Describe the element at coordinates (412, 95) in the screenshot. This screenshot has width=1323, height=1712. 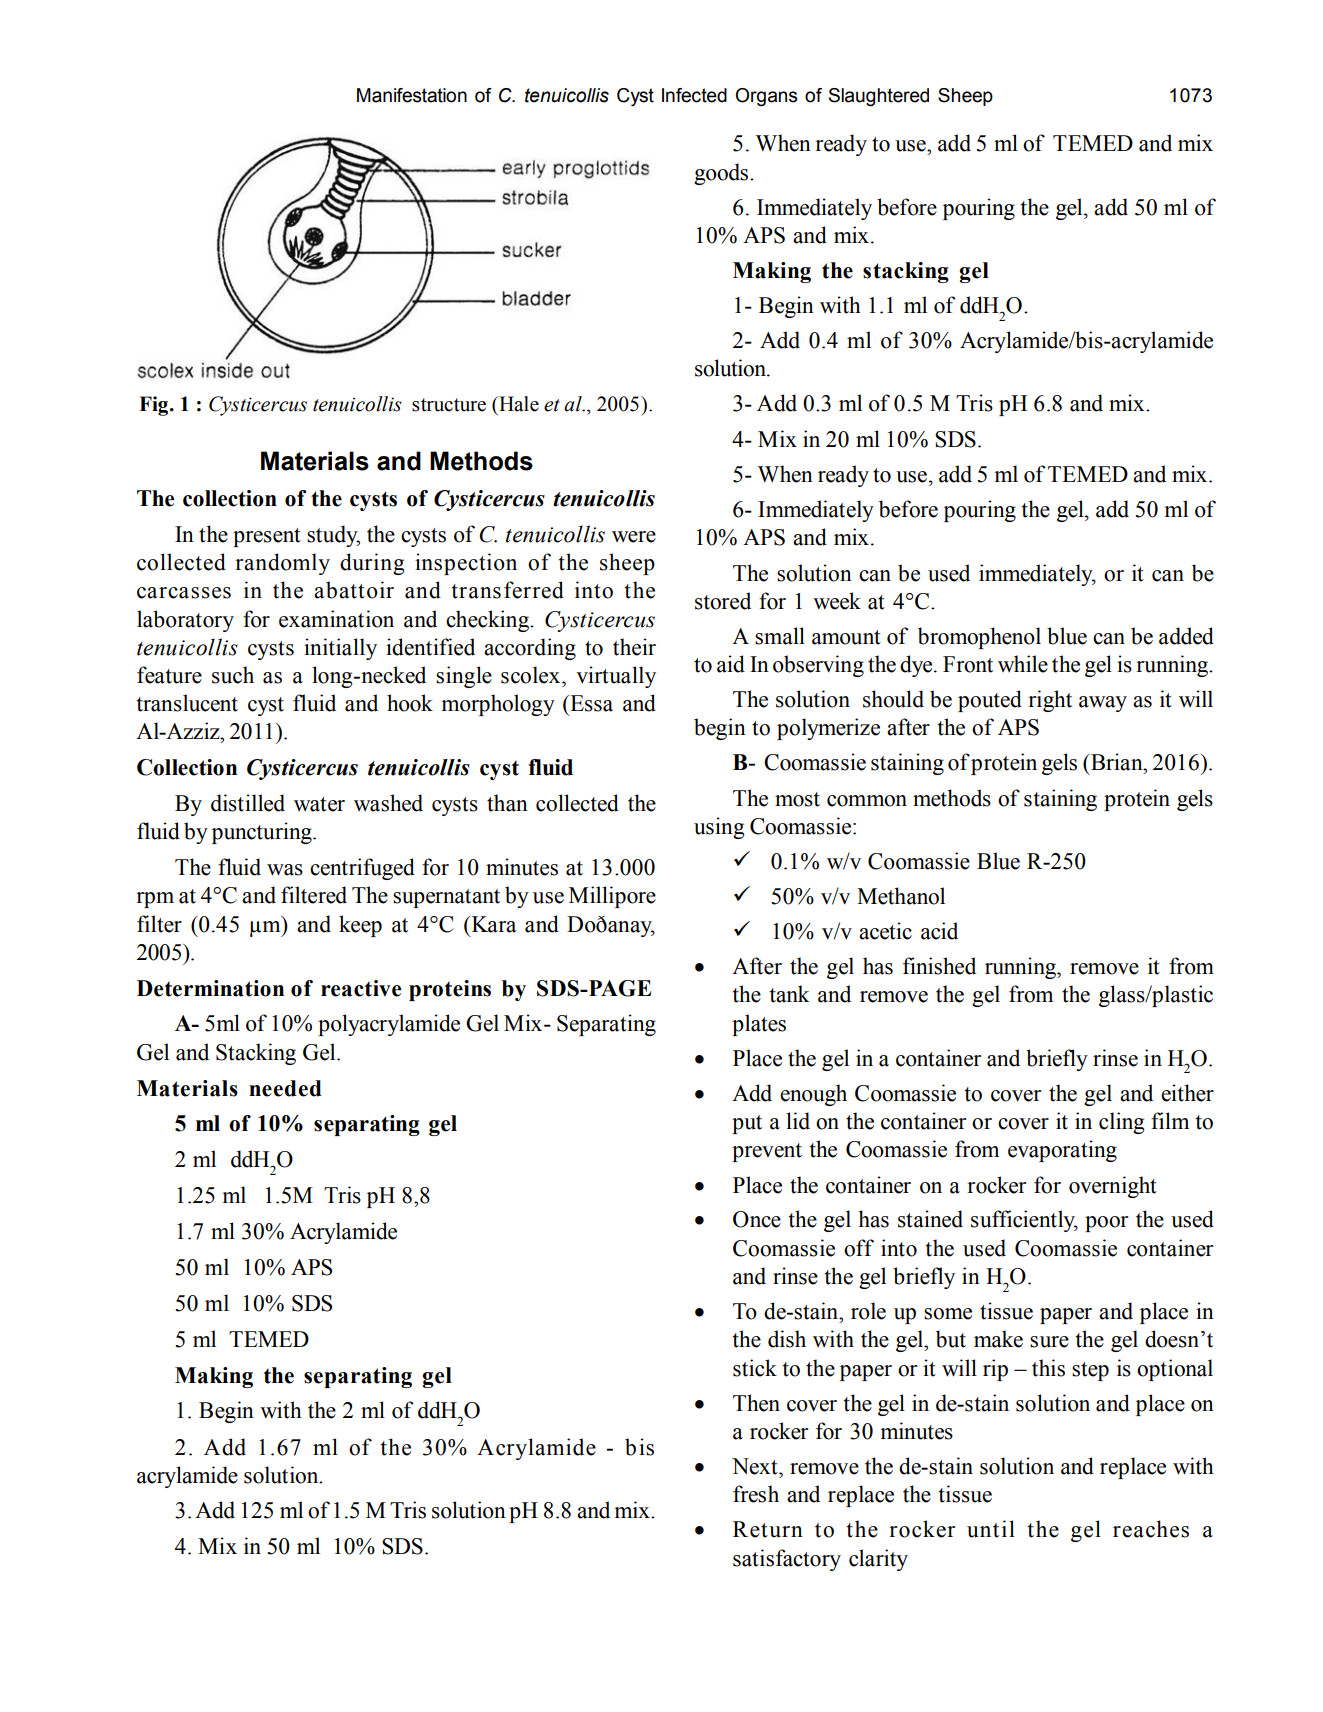
I see `Manifestation` at that location.
